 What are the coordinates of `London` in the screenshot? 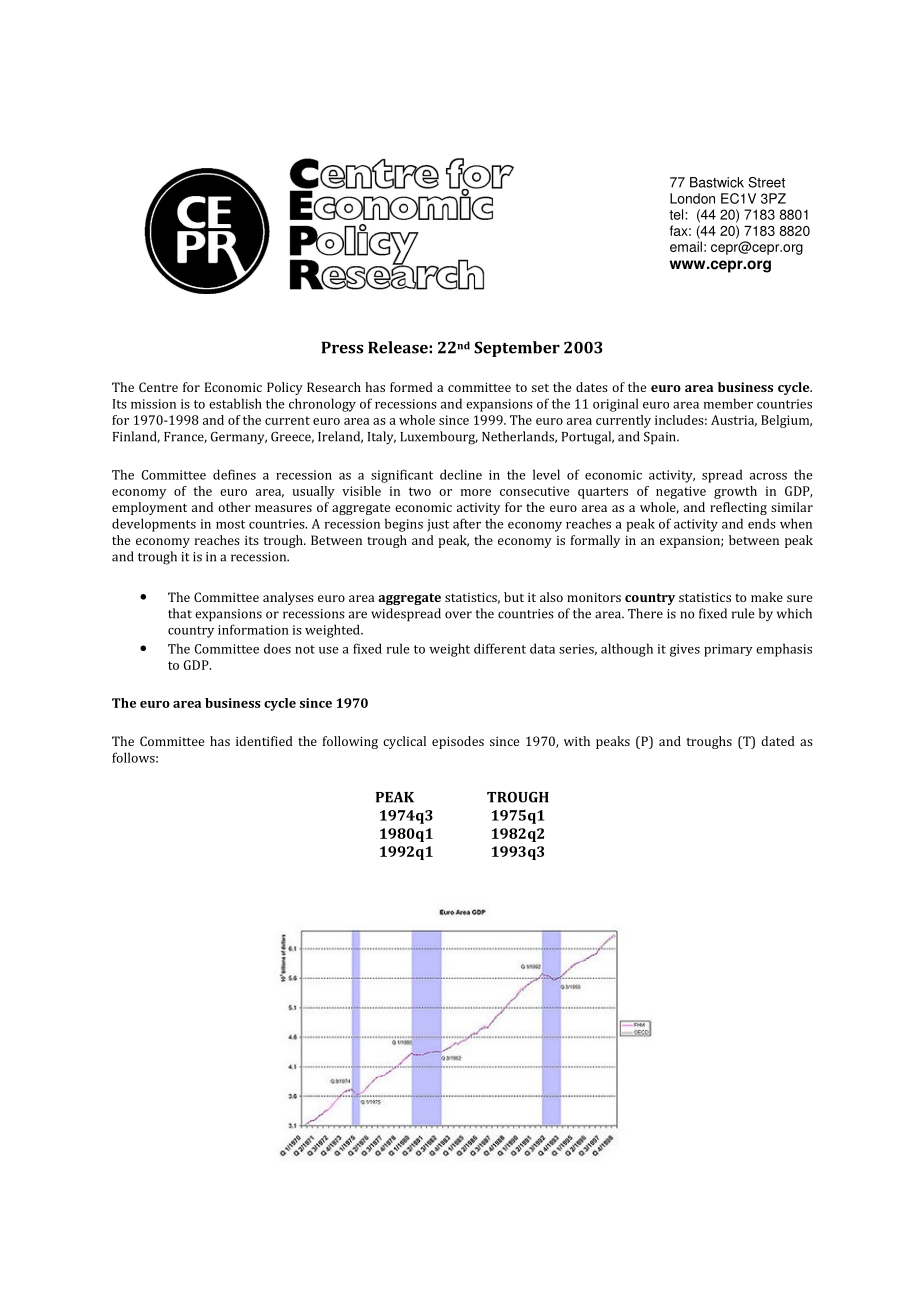 It's located at (692, 198).
